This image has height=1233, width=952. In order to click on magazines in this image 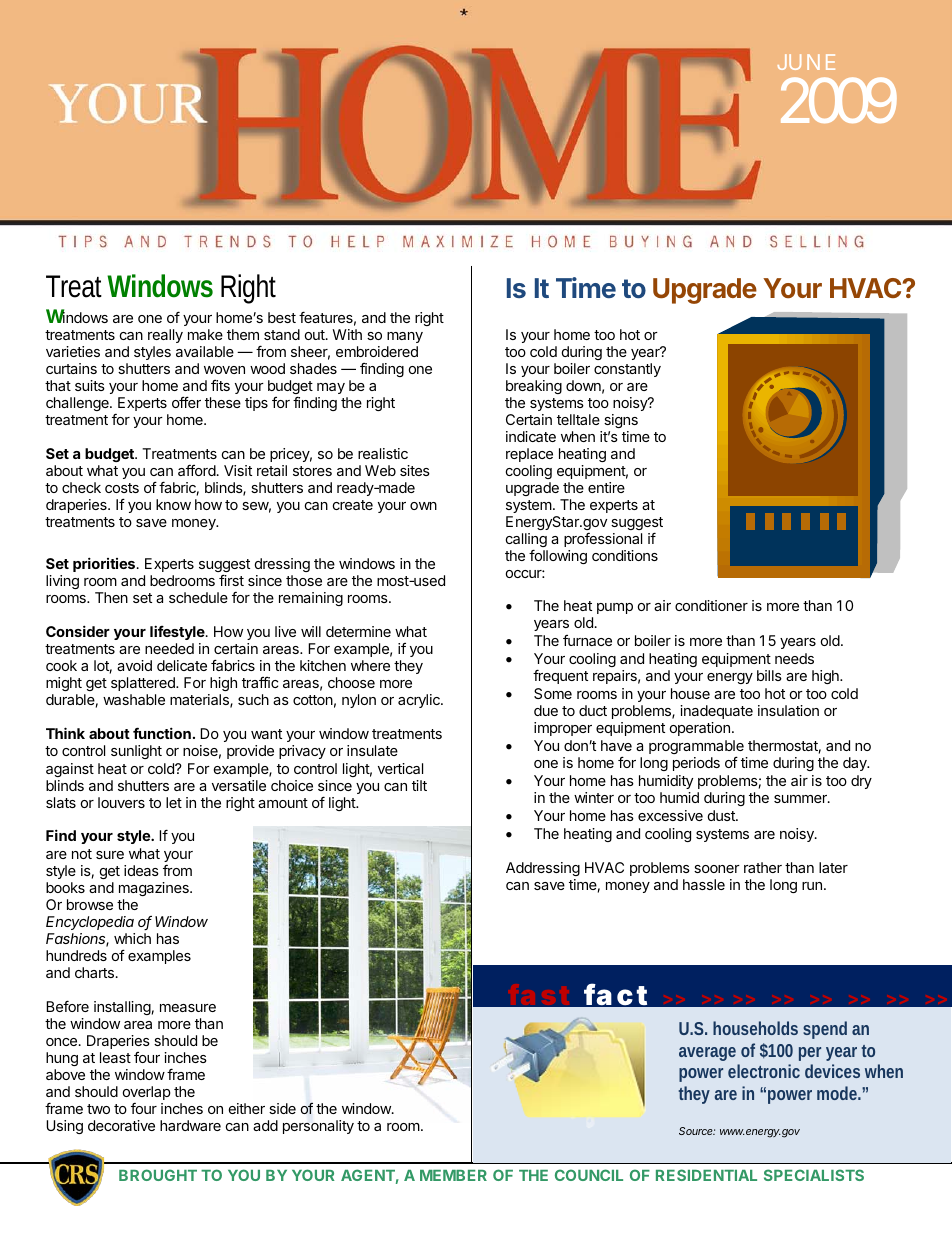, I will do `click(155, 889)`.
